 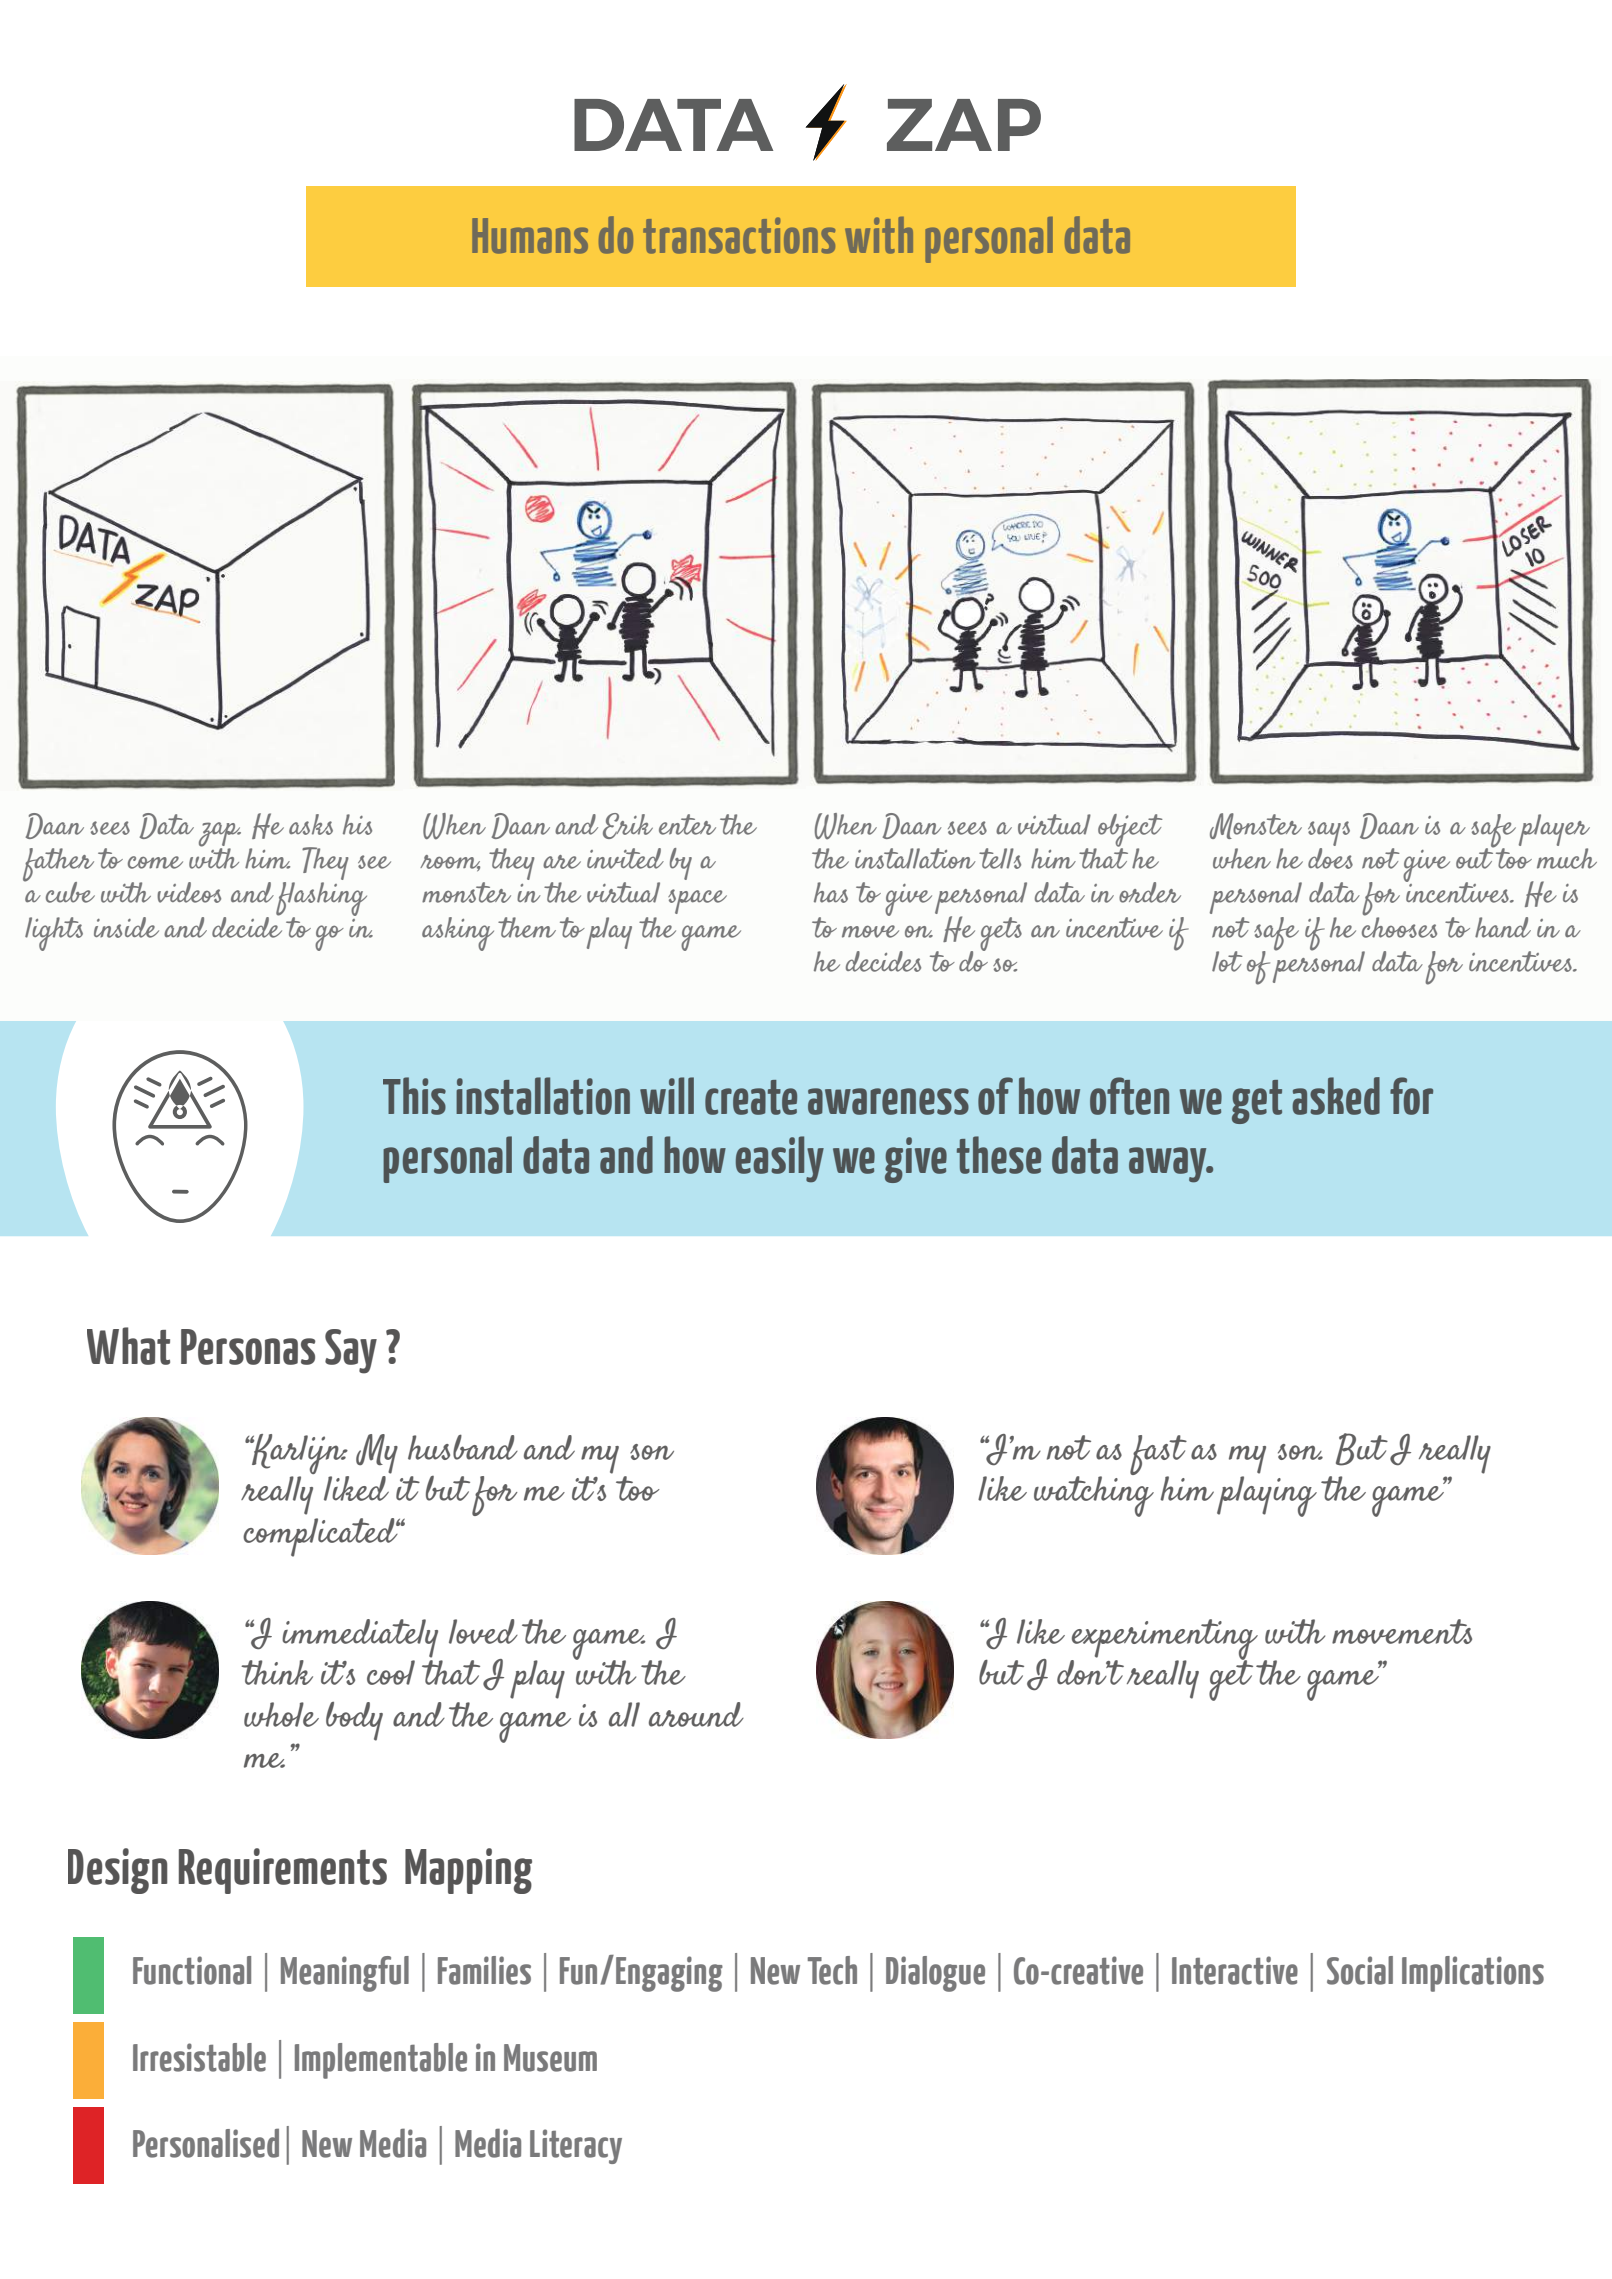 What do you see at coordinates (1094, 1495) in the screenshot?
I see `watching` at bounding box center [1094, 1495].
